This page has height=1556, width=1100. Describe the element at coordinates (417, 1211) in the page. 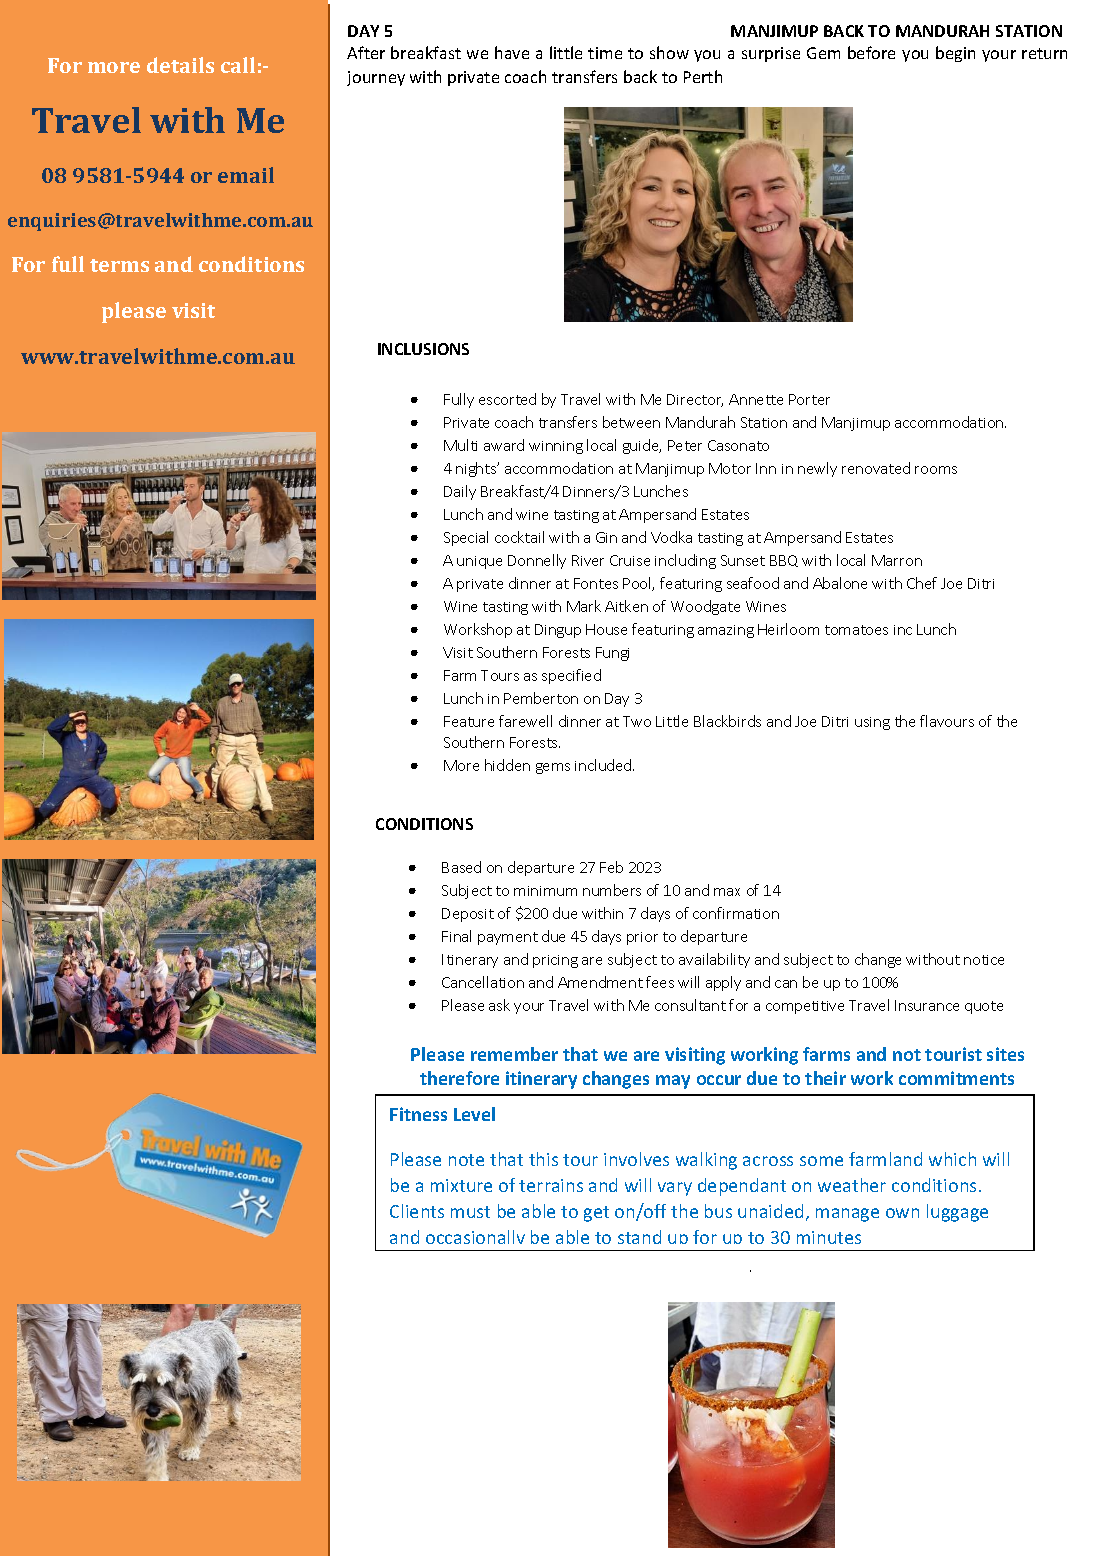

I see `Clients` at that location.
